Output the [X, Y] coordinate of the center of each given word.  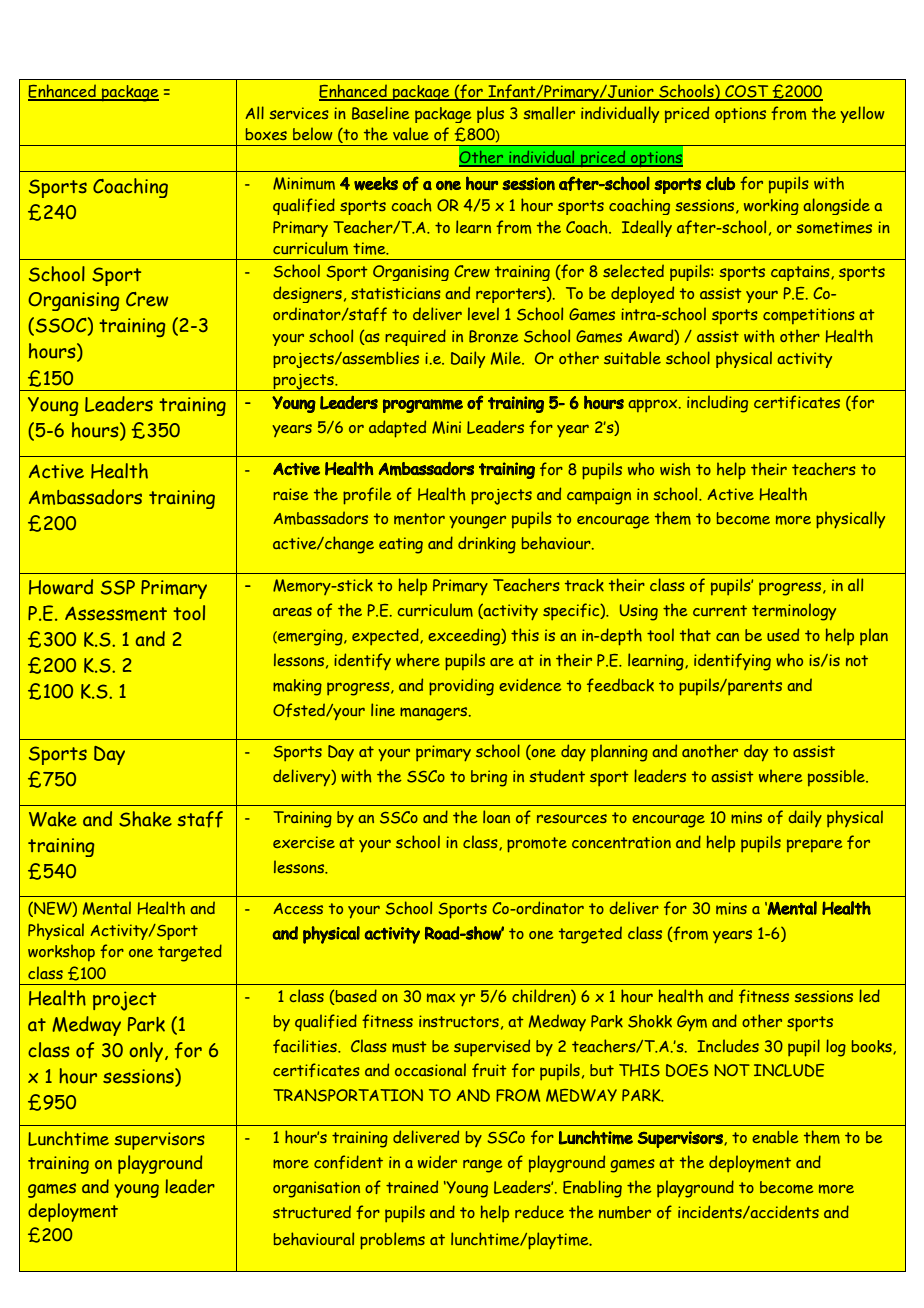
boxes [266, 134]
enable [775, 1136]
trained [412, 1186]
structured [312, 1211]
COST [747, 92]
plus [490, 114]
